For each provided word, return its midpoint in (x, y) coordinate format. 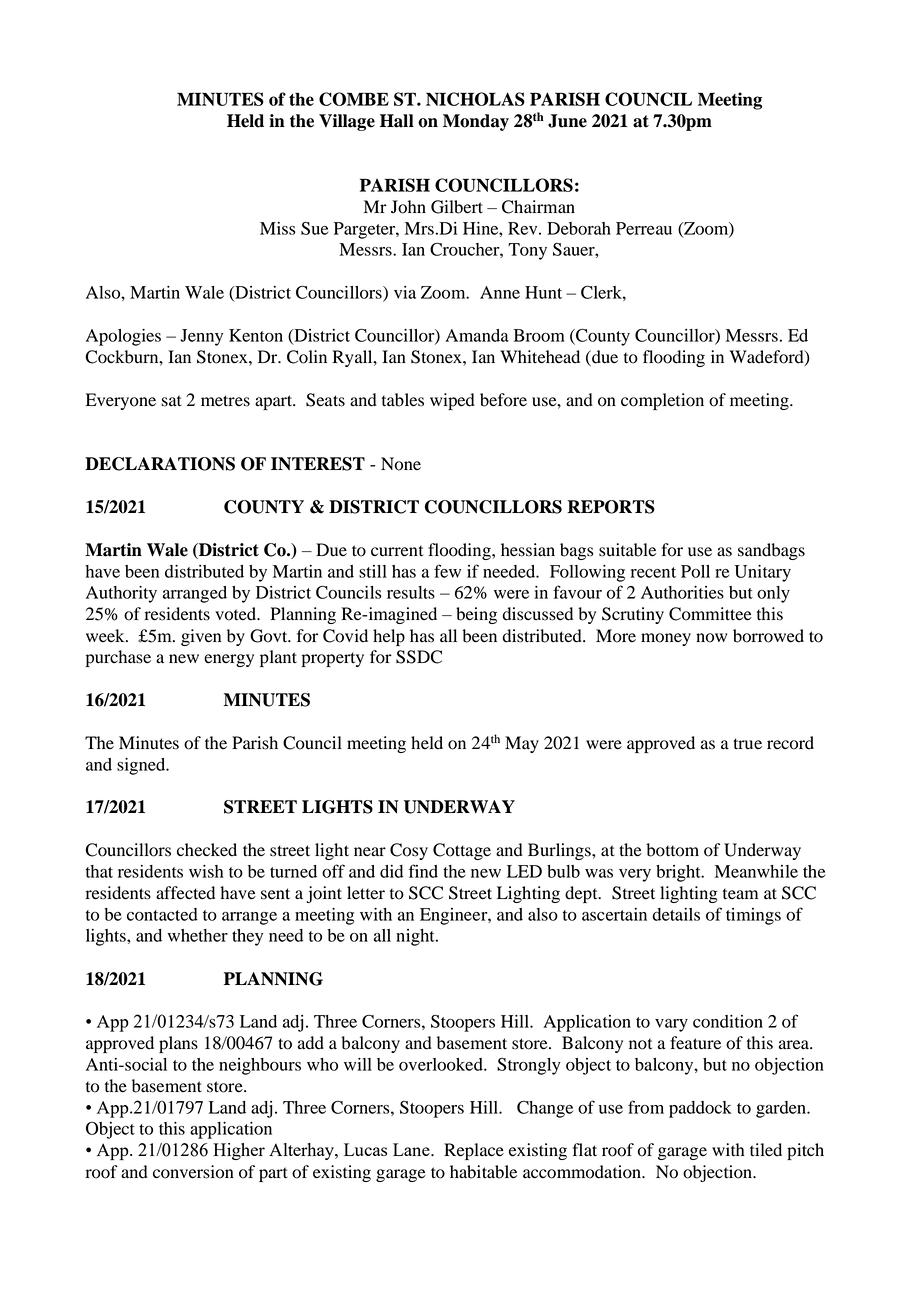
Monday (476, 122)
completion (662, 401)
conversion (193, 1172)
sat (172, 401)
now (711, 638)
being (476, 615)
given (201, 637)
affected (185, 893)
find (423, 871)
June (567, 121)
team (740, 894)
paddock (700, 1109)
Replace (474, 1151)
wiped (452, 401)
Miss (277, 228)
